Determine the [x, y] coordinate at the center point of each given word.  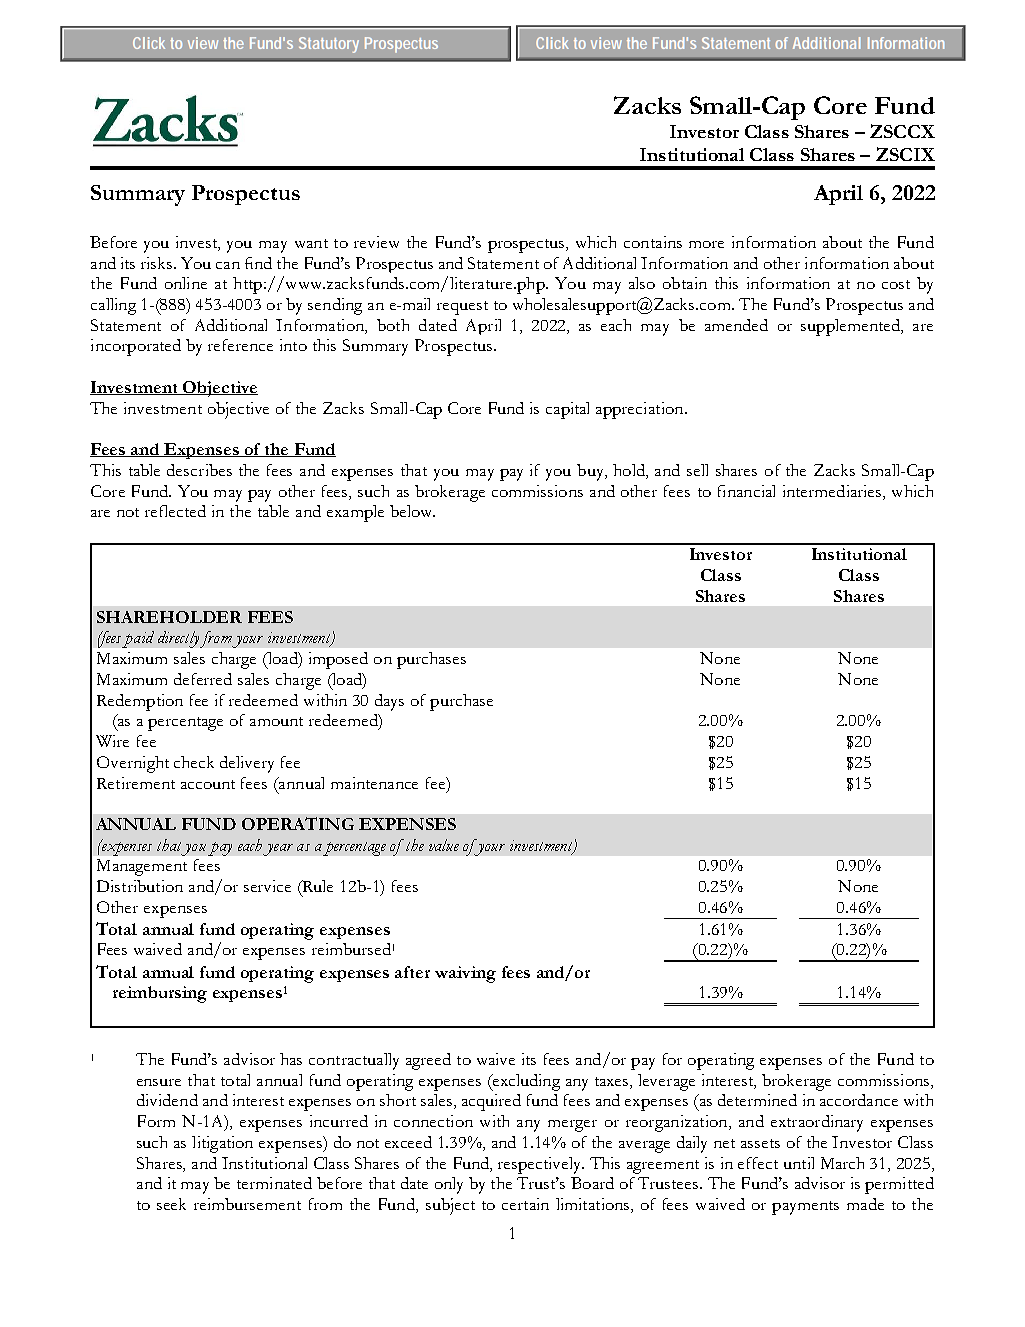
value [444, 845]
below [412, 511]
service [267, 886]
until [799, 1163]
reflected [175, 511]
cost [896, 284]
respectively [541, 1165]
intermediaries [833, 491]
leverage [666, 1082]
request [462, 308]
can [228, 265]
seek [171, 1204]
